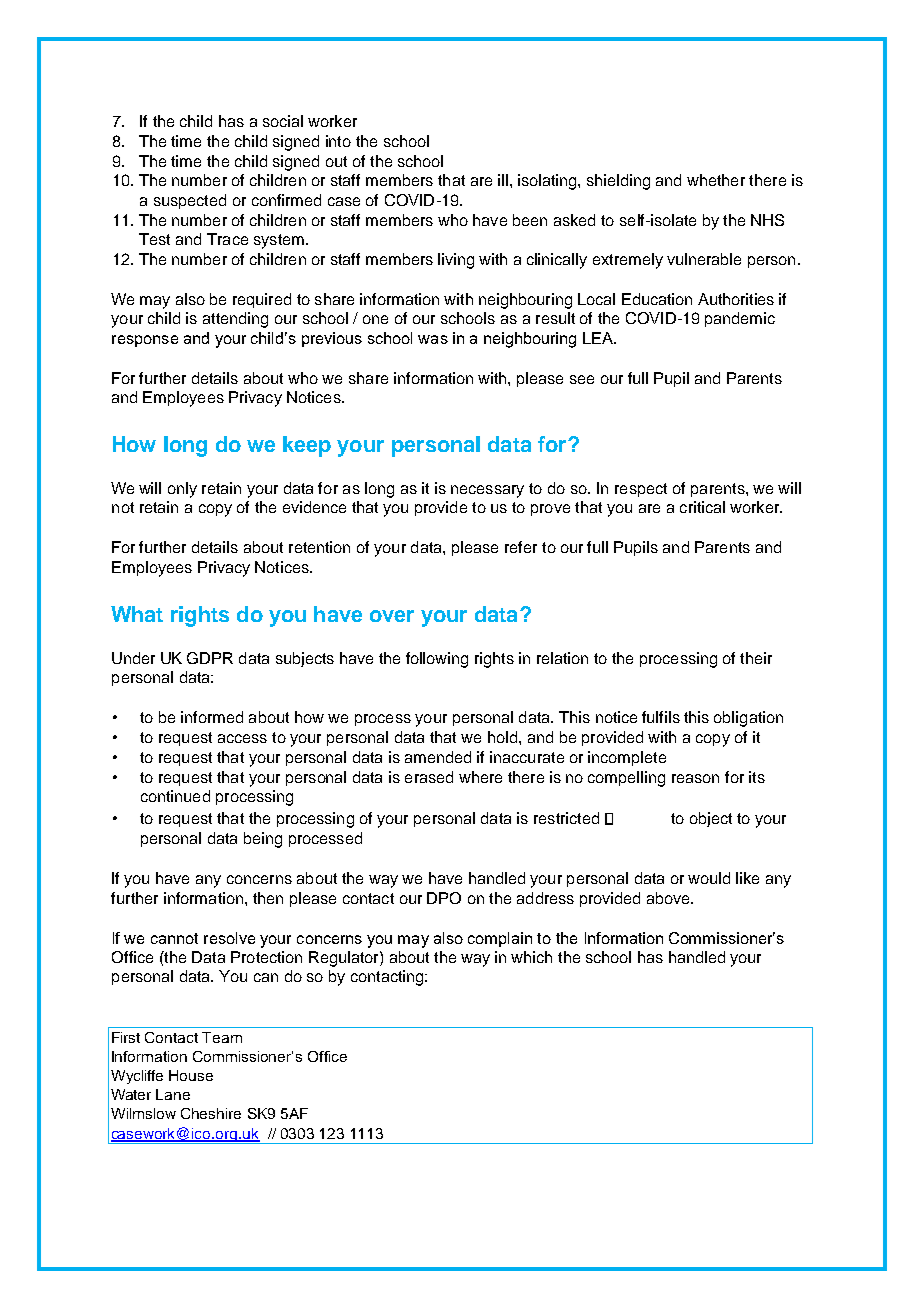  What do you see at coordinates (669, 898) in the screenshot?
I see `above` at bounding box center [669, 898].
